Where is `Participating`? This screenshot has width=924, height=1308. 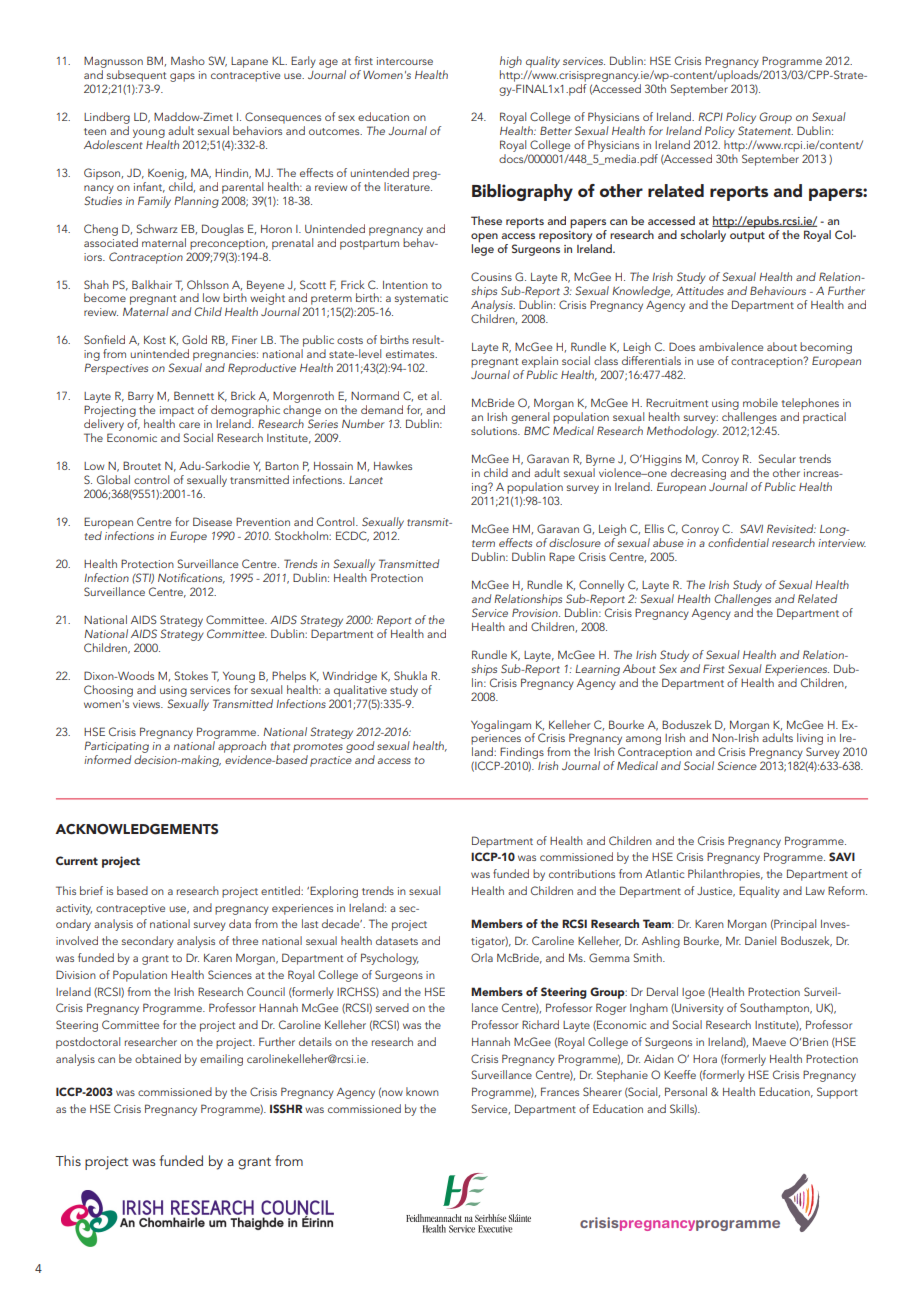
Participating is located at coordinates (116, 747).
